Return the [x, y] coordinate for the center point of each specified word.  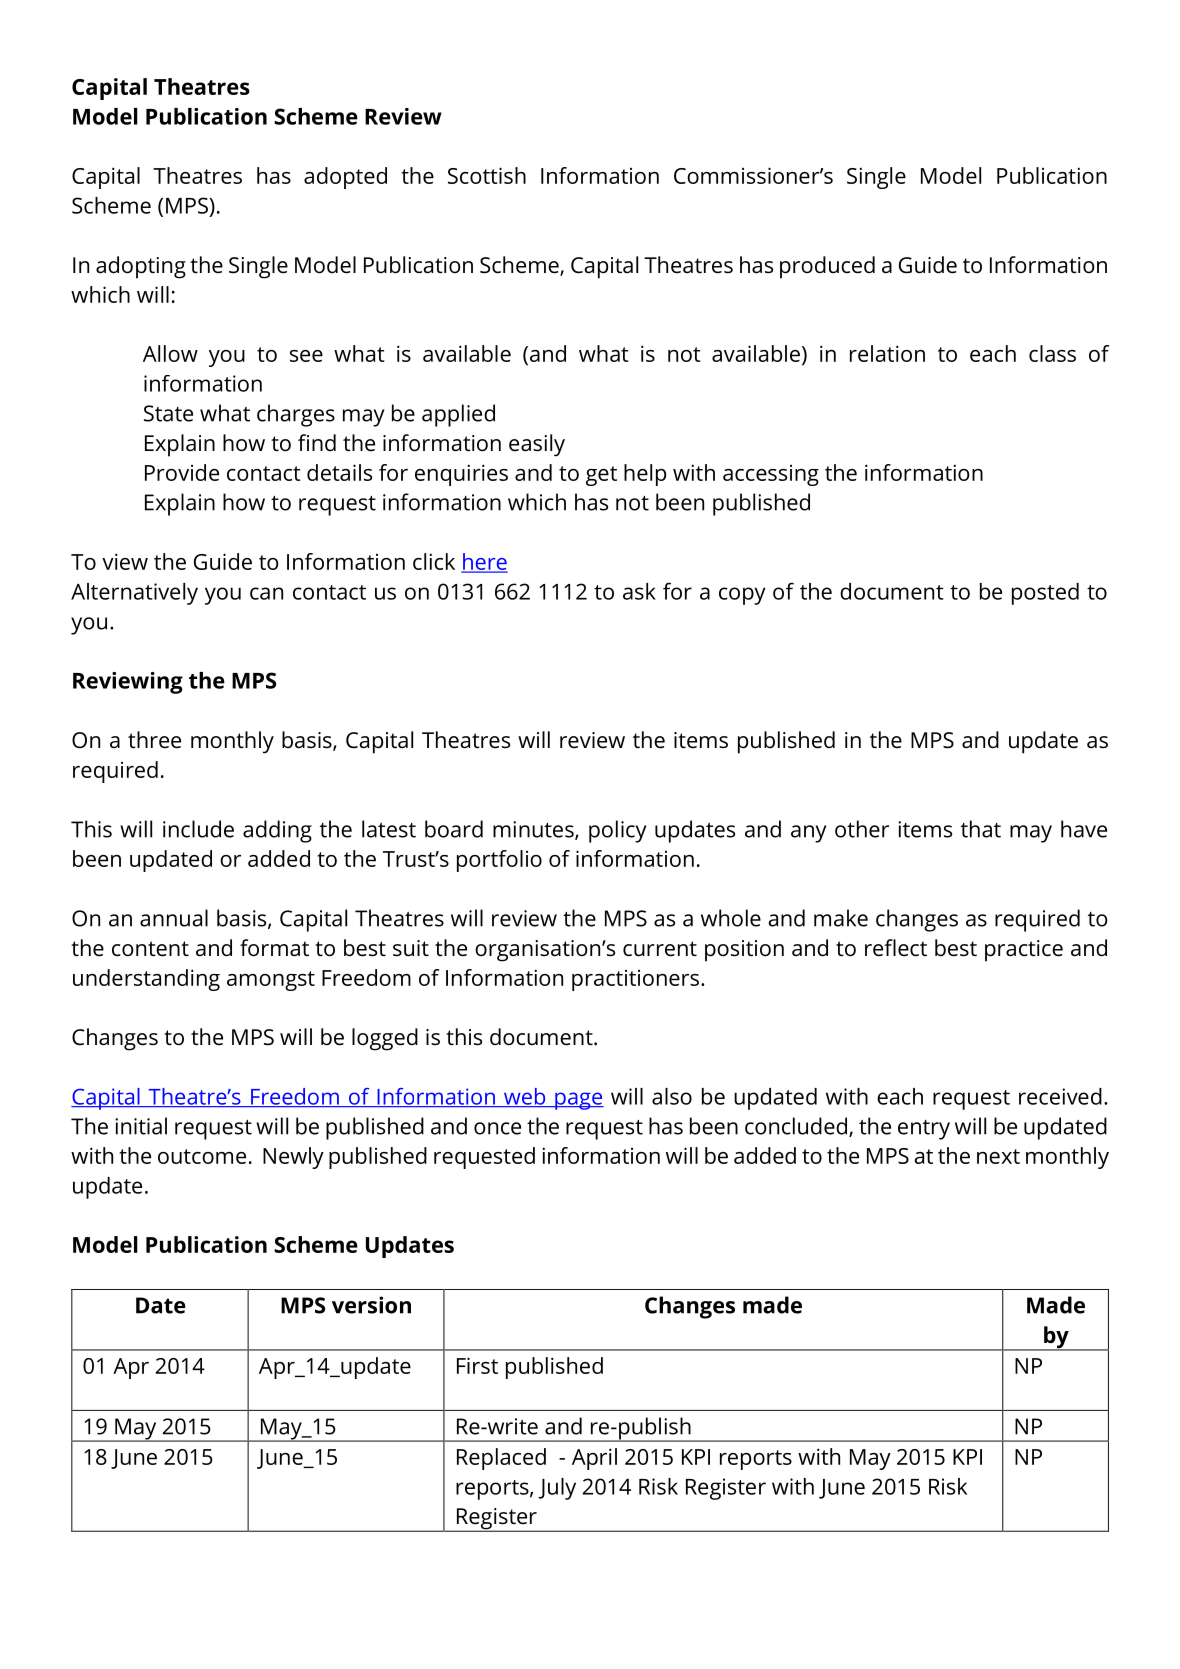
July [557, 1489]
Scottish [487, 175]
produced [827, 267]
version [371, 1305]
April [594, 1459]
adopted [345, 178]
